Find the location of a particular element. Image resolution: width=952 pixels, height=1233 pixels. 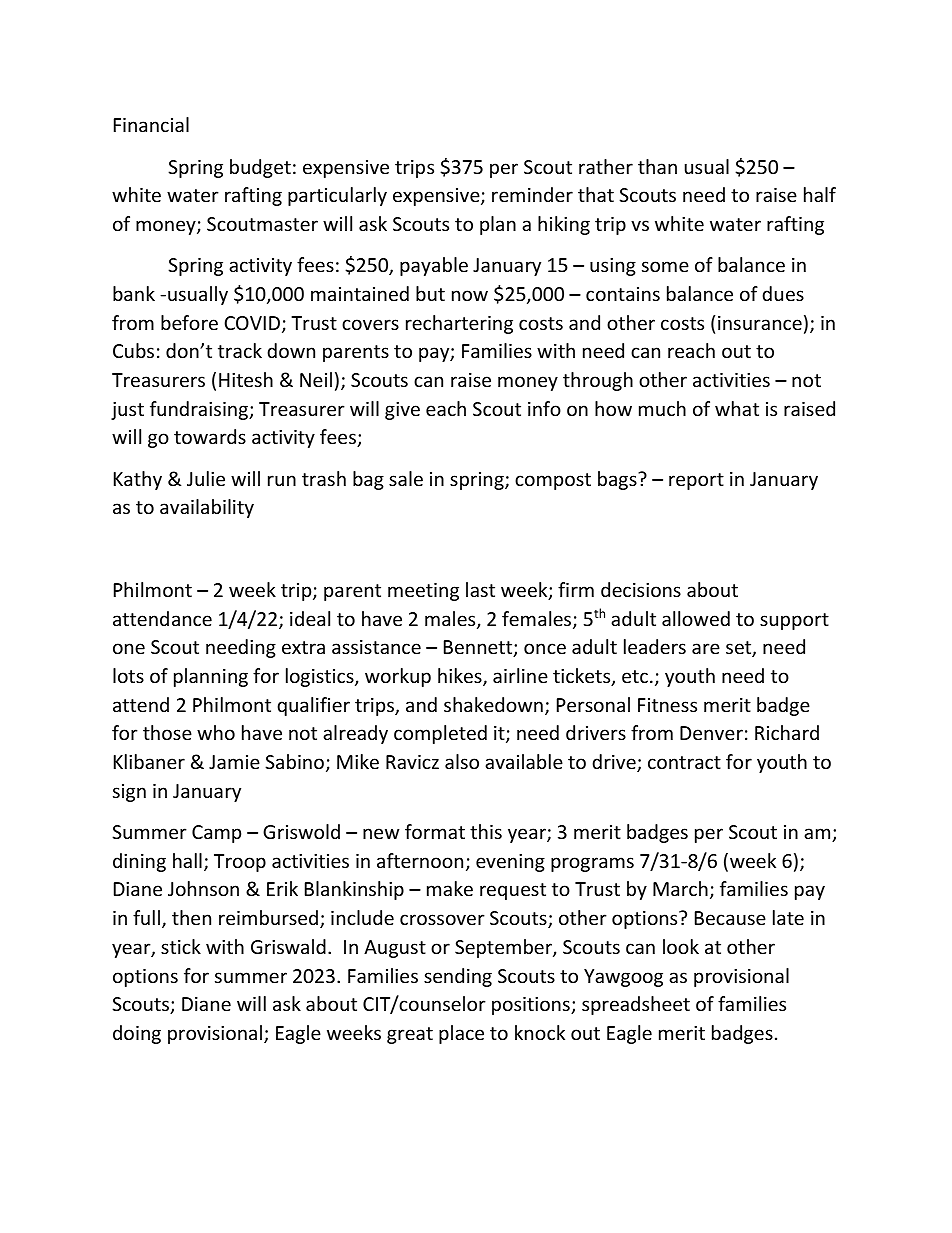

sale is located at coordinates (406, 478).
